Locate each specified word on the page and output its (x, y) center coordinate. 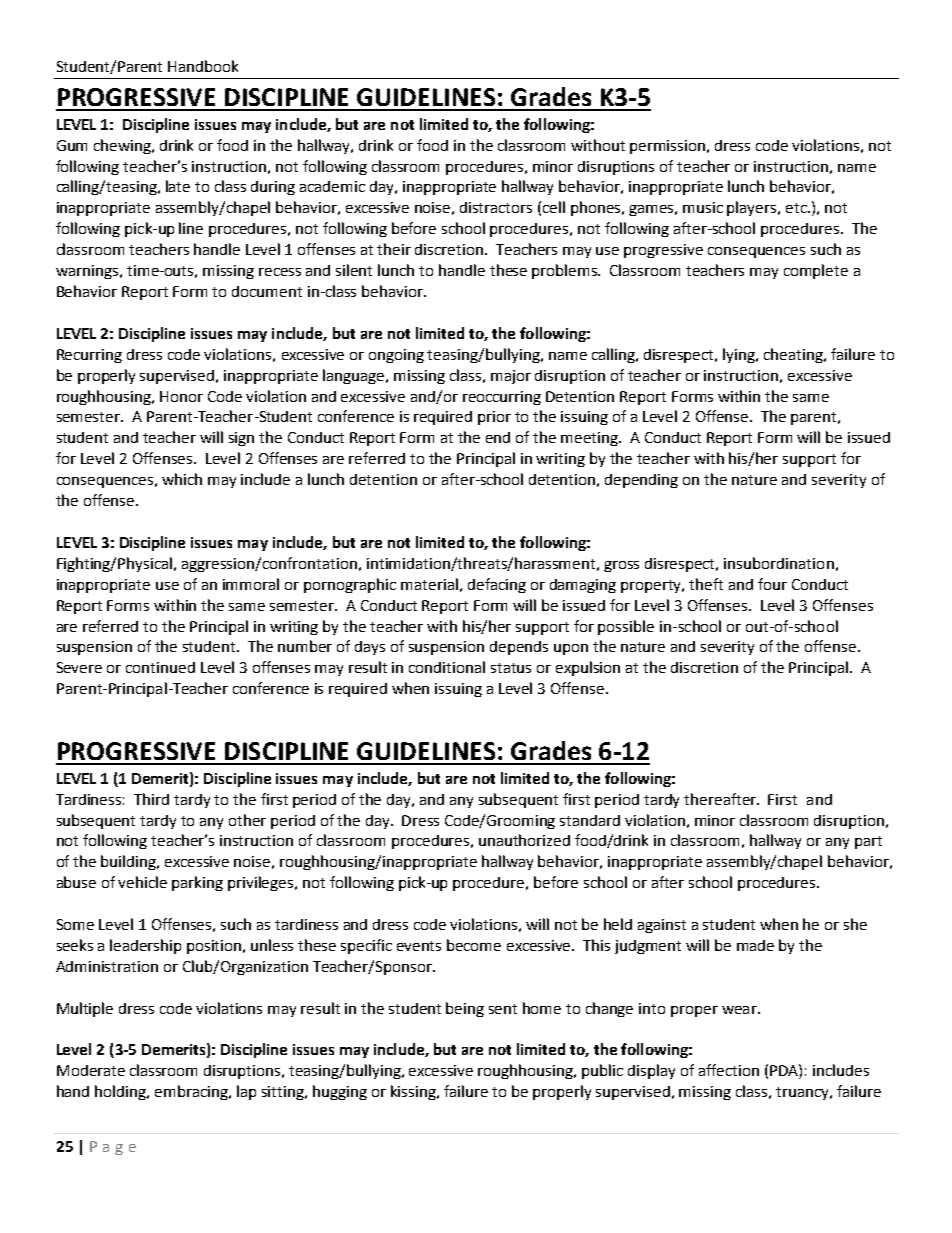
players (753, 208)
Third (151, 799)
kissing (415, 1092)
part (868, 842)
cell (554, 207)
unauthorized (524, 840)
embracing (193, 1092)
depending (641, 481)
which (182, 479)
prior (494, 418)
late (178, 186)
